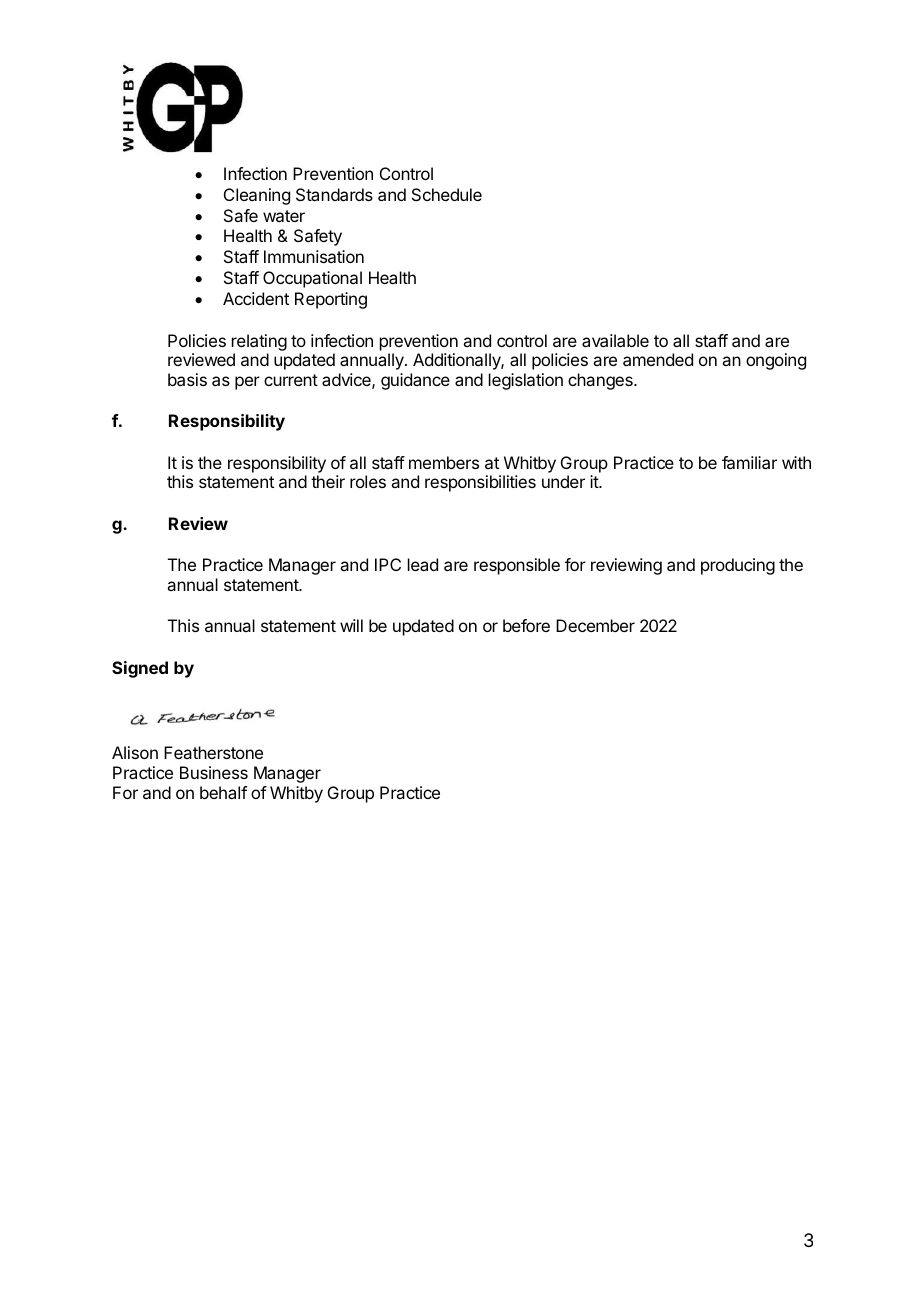 The image size is (924, 1307). Describe the element at coordinates (738, 566) in the page. I see `producing` at that location.
